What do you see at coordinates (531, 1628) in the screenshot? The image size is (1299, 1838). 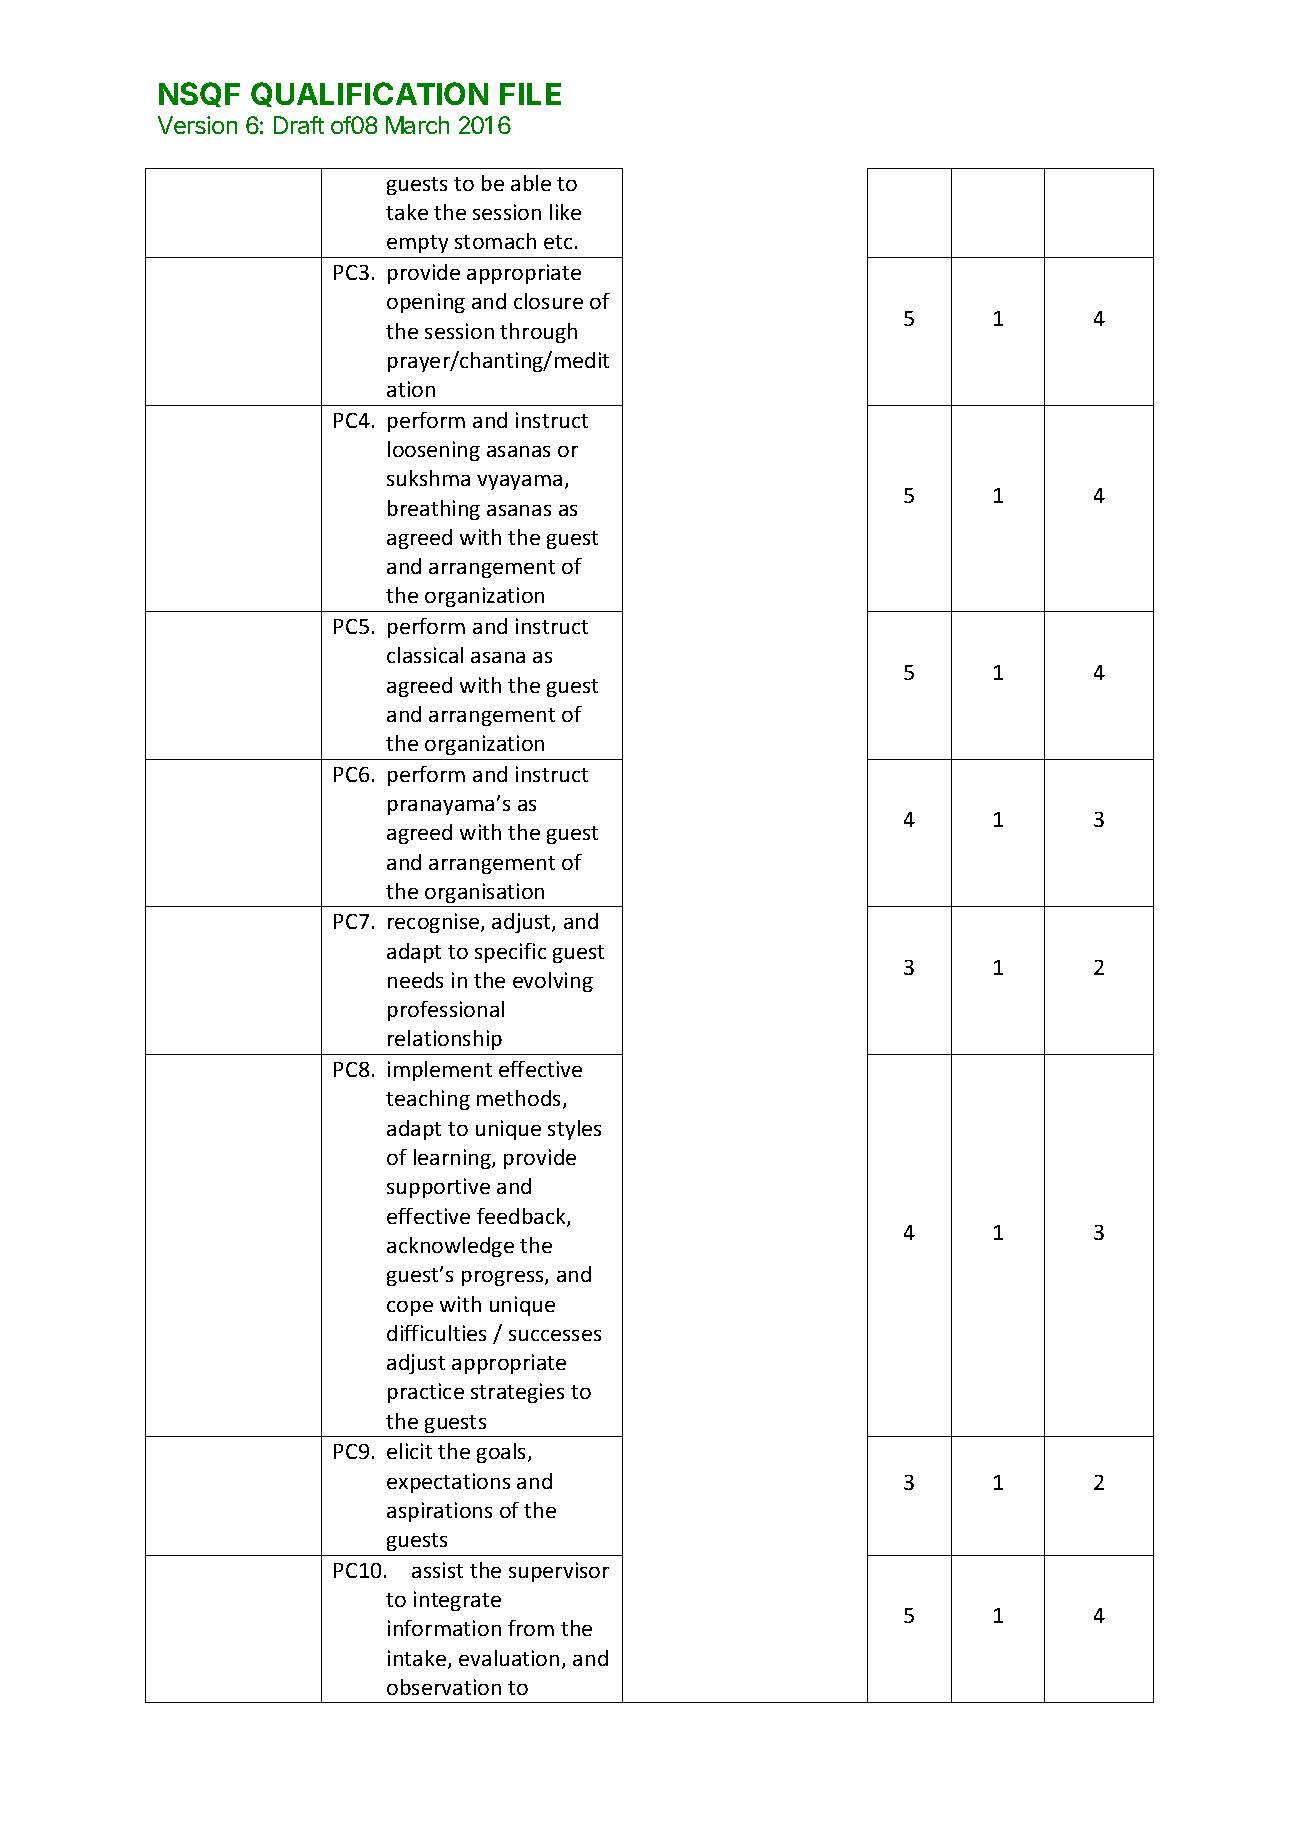 I see `from` at bounding box center [531, 1628].
